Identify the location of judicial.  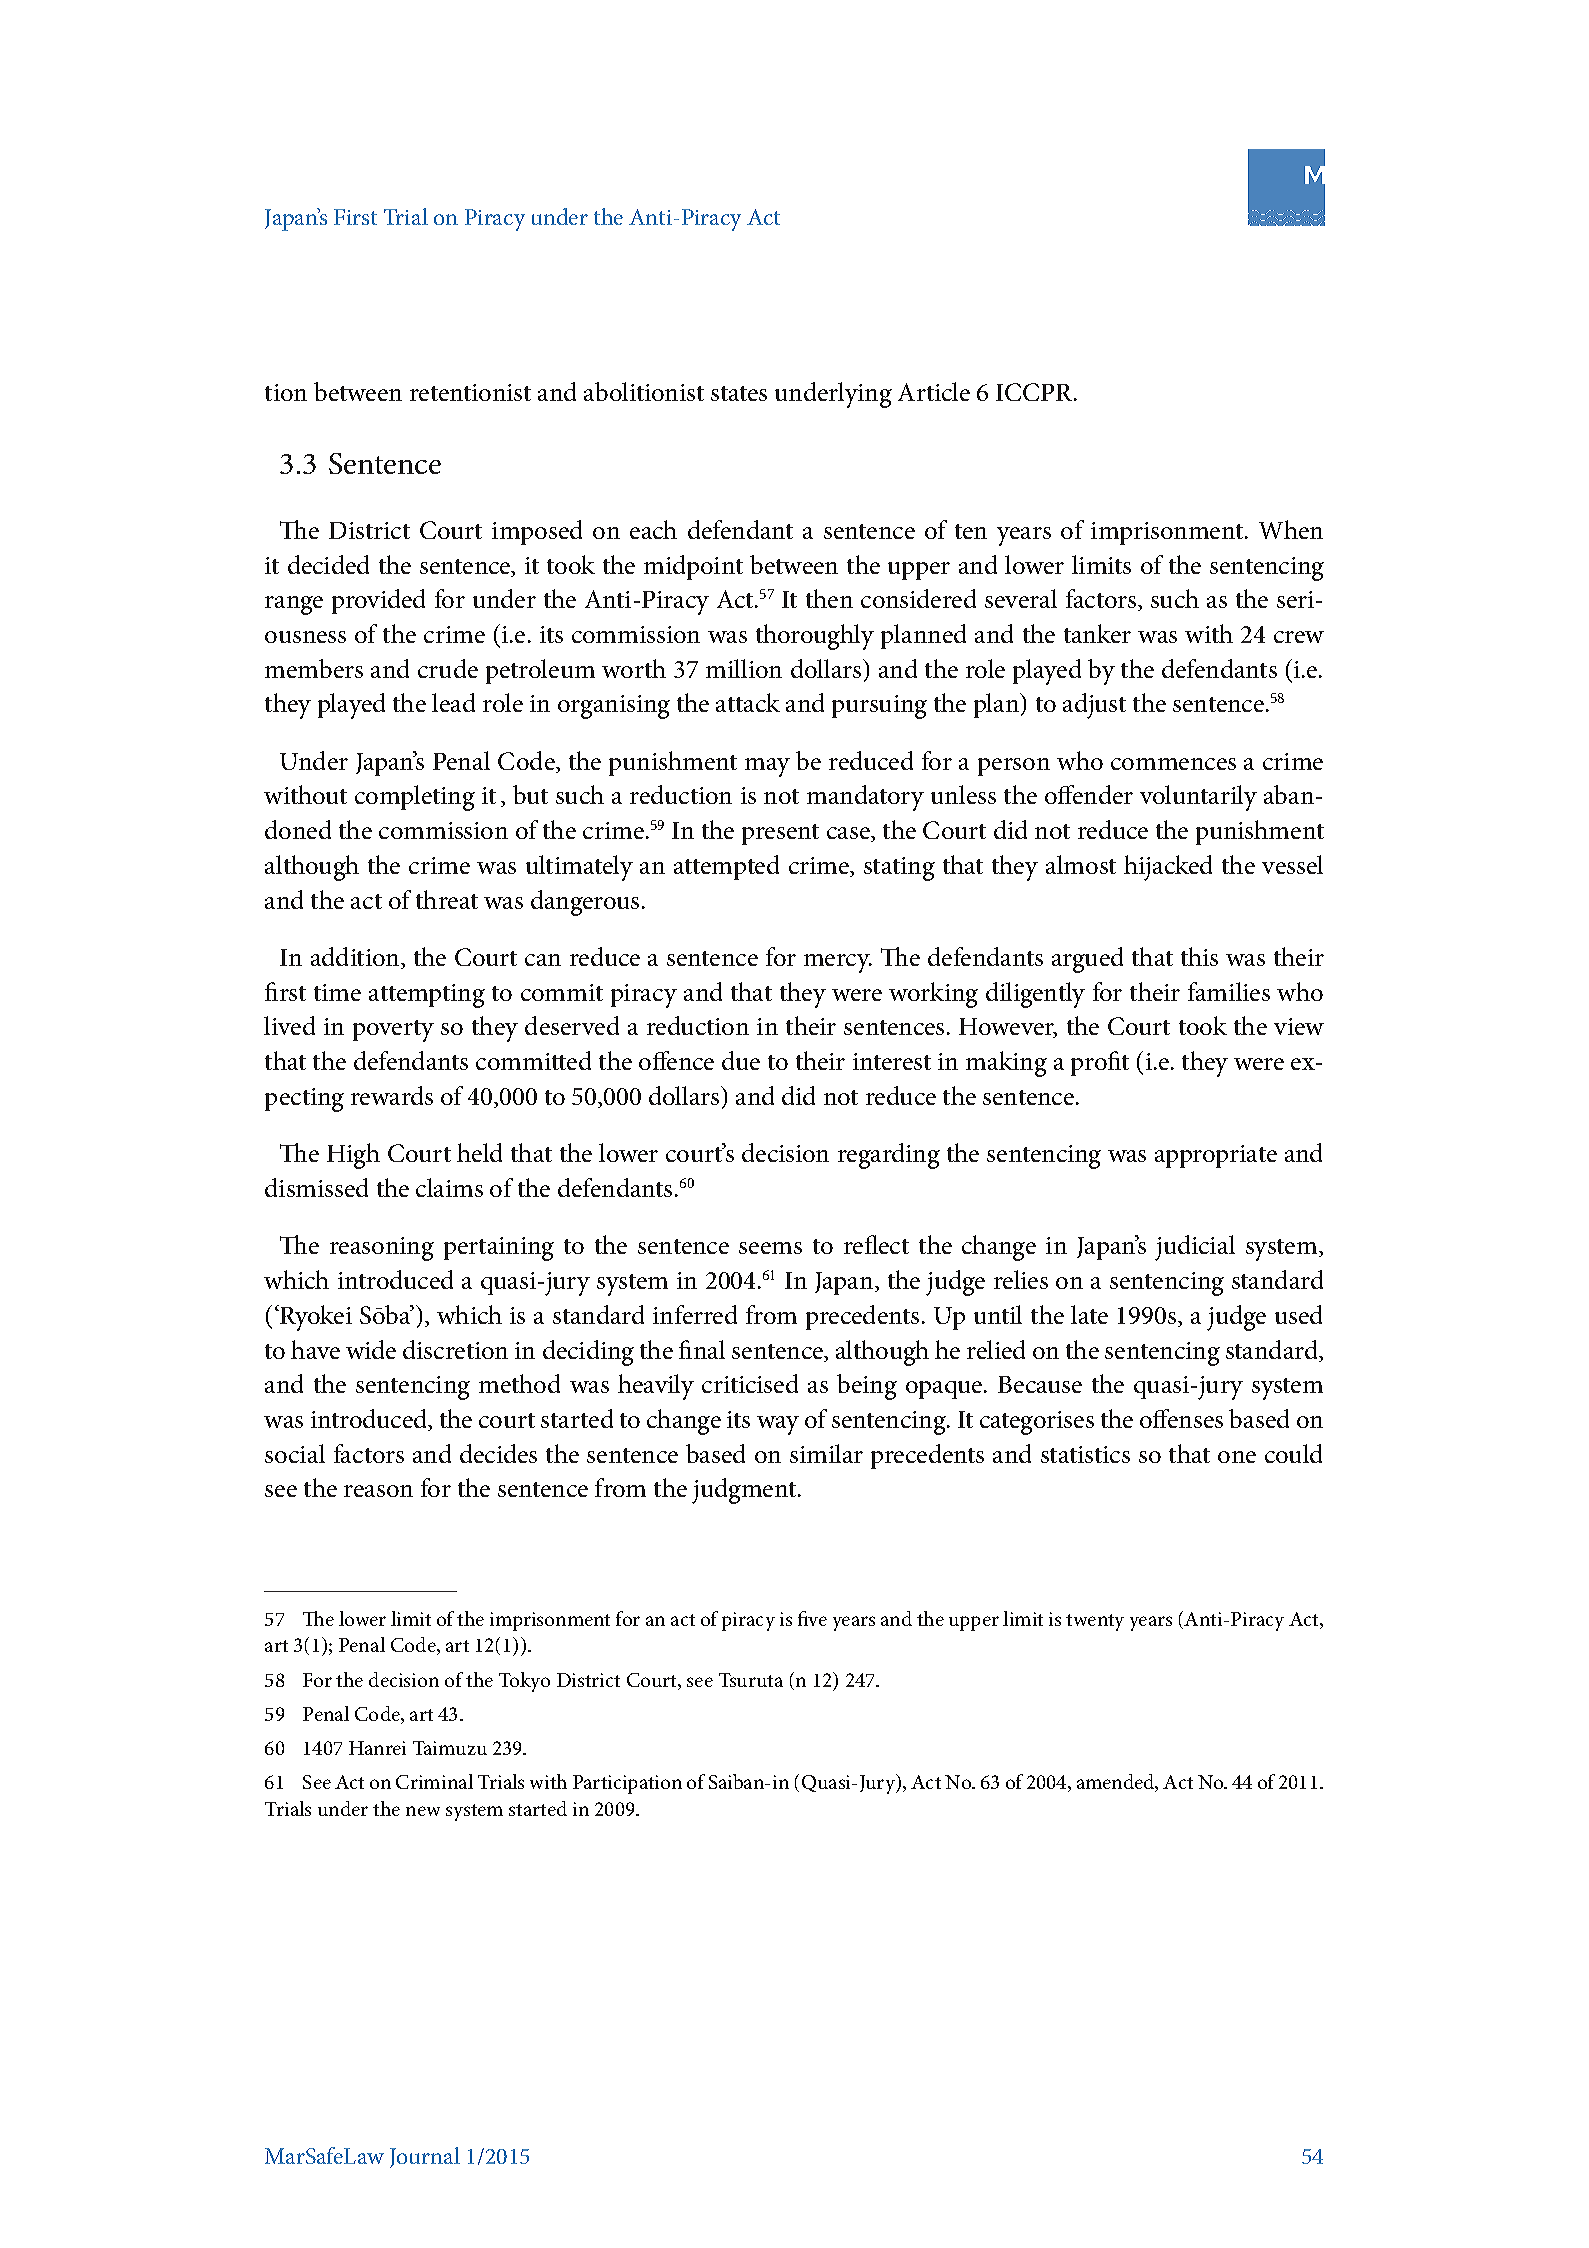
(1195, 1248).
